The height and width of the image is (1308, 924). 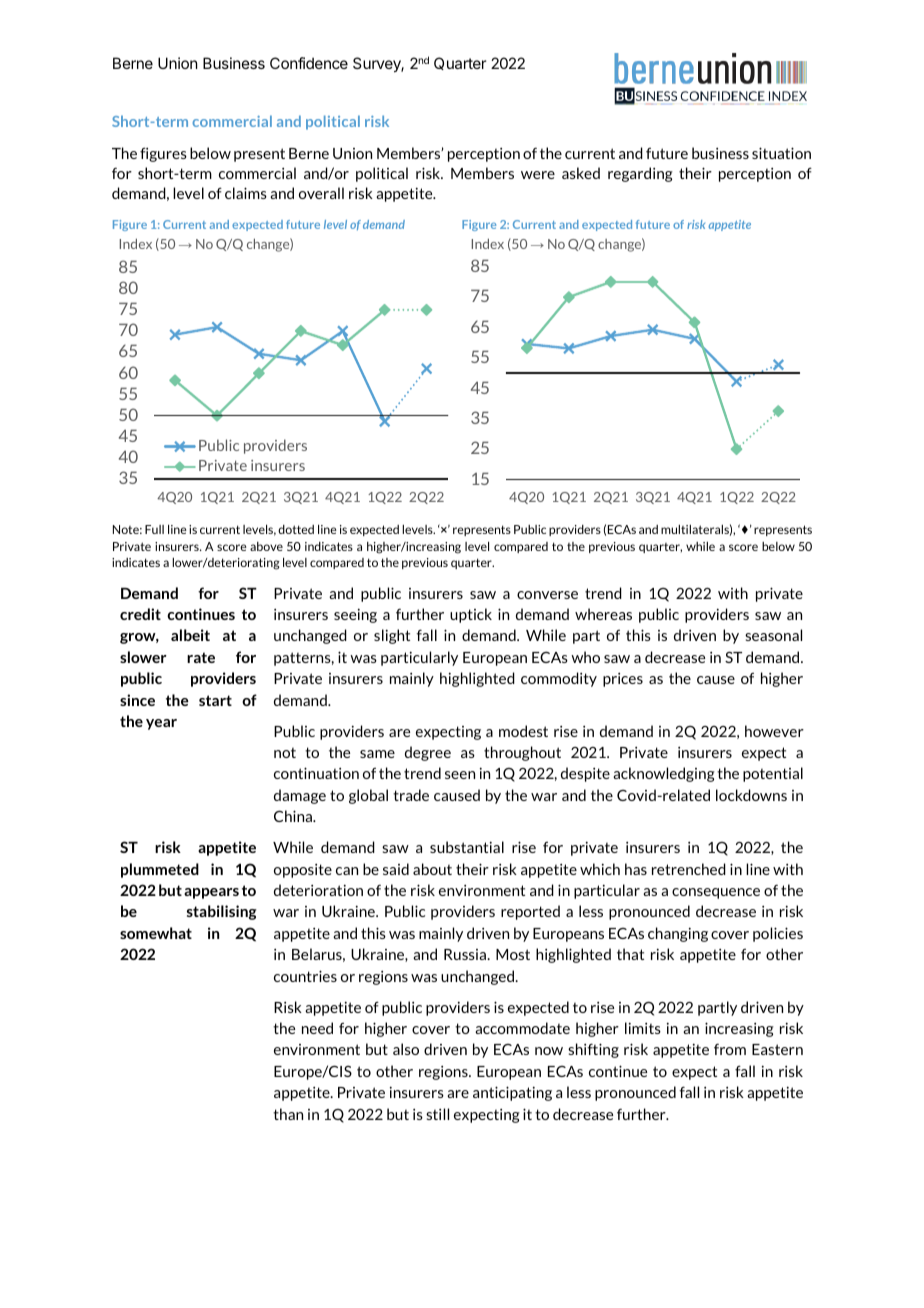 What do you see at coordinates (538, 175) in the image?
I see `were` at bounding box center [538, 175].
